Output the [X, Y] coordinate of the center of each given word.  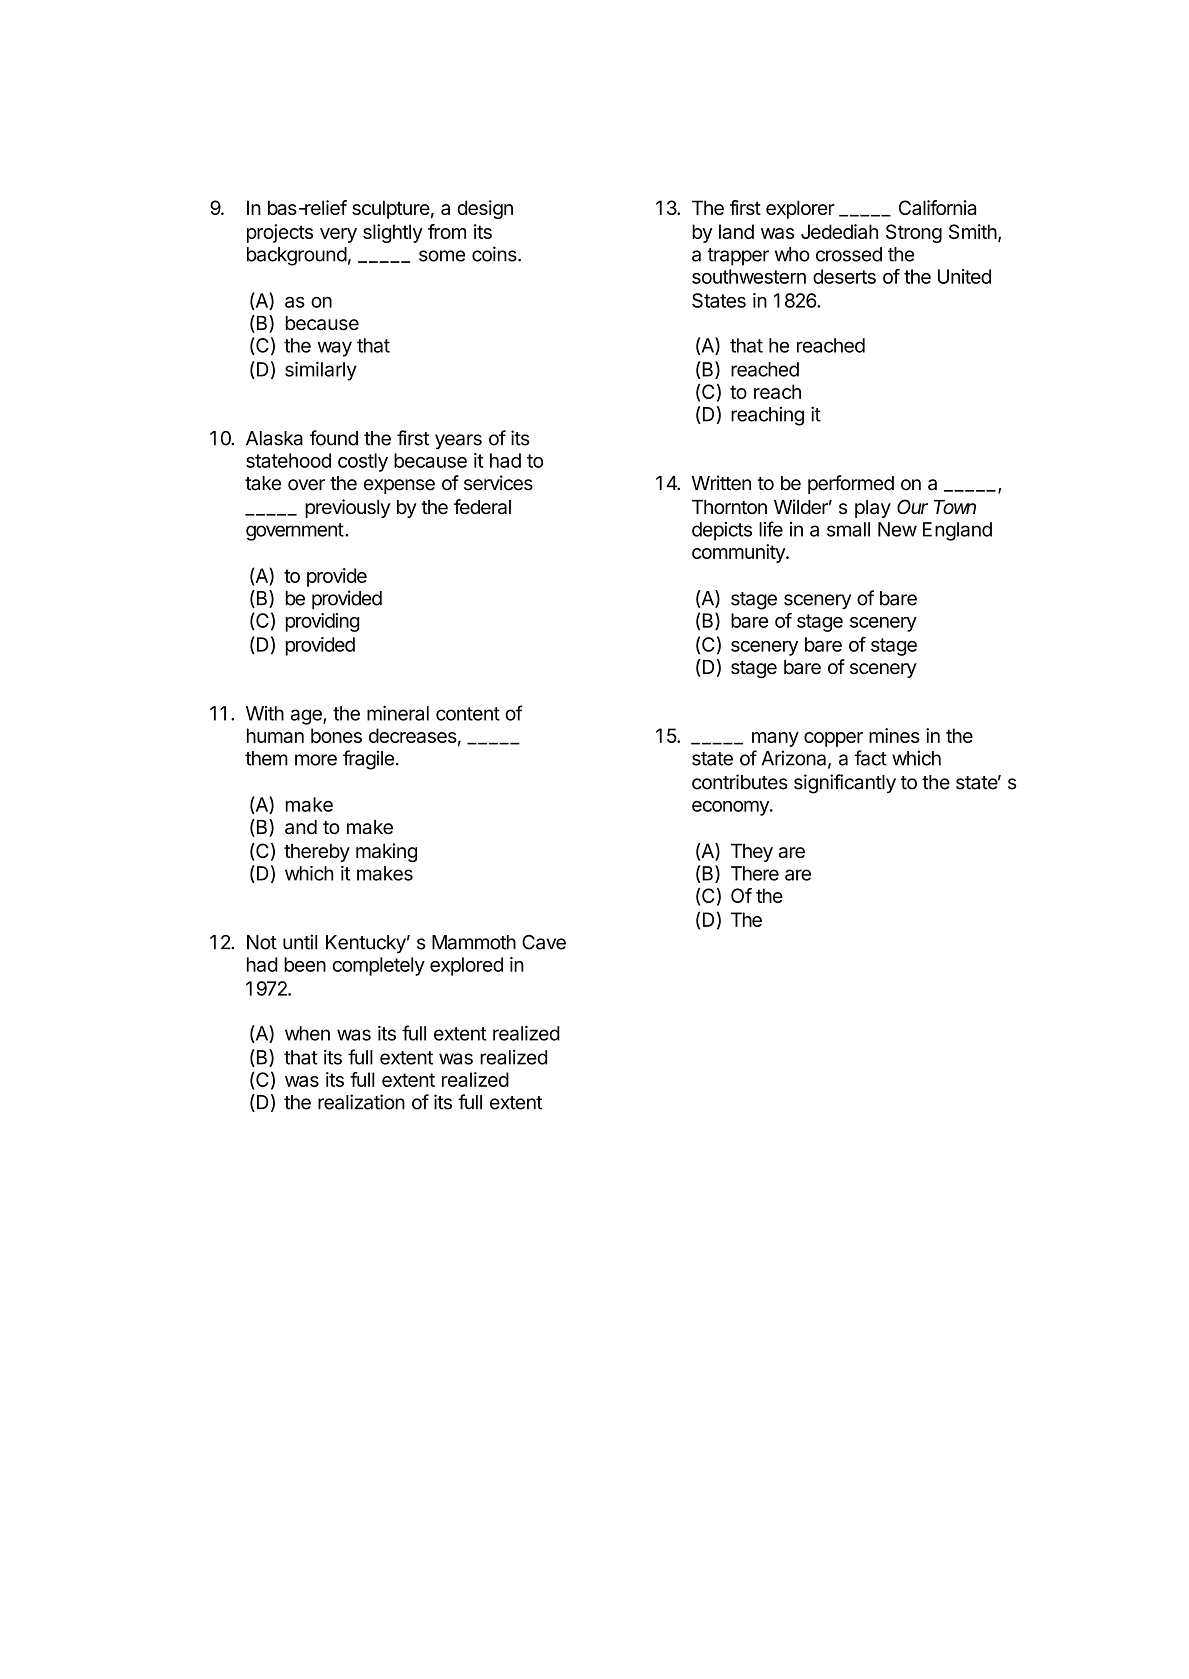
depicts [722, 531]
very [338, 235]
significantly [845, 784]
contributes [740, 782]
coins [495, 254]
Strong [914, 233]
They [752, 852]
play [873, 509]
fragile [368, 760]
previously [347, 508]
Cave [544, 942]
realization [361, 1102]
